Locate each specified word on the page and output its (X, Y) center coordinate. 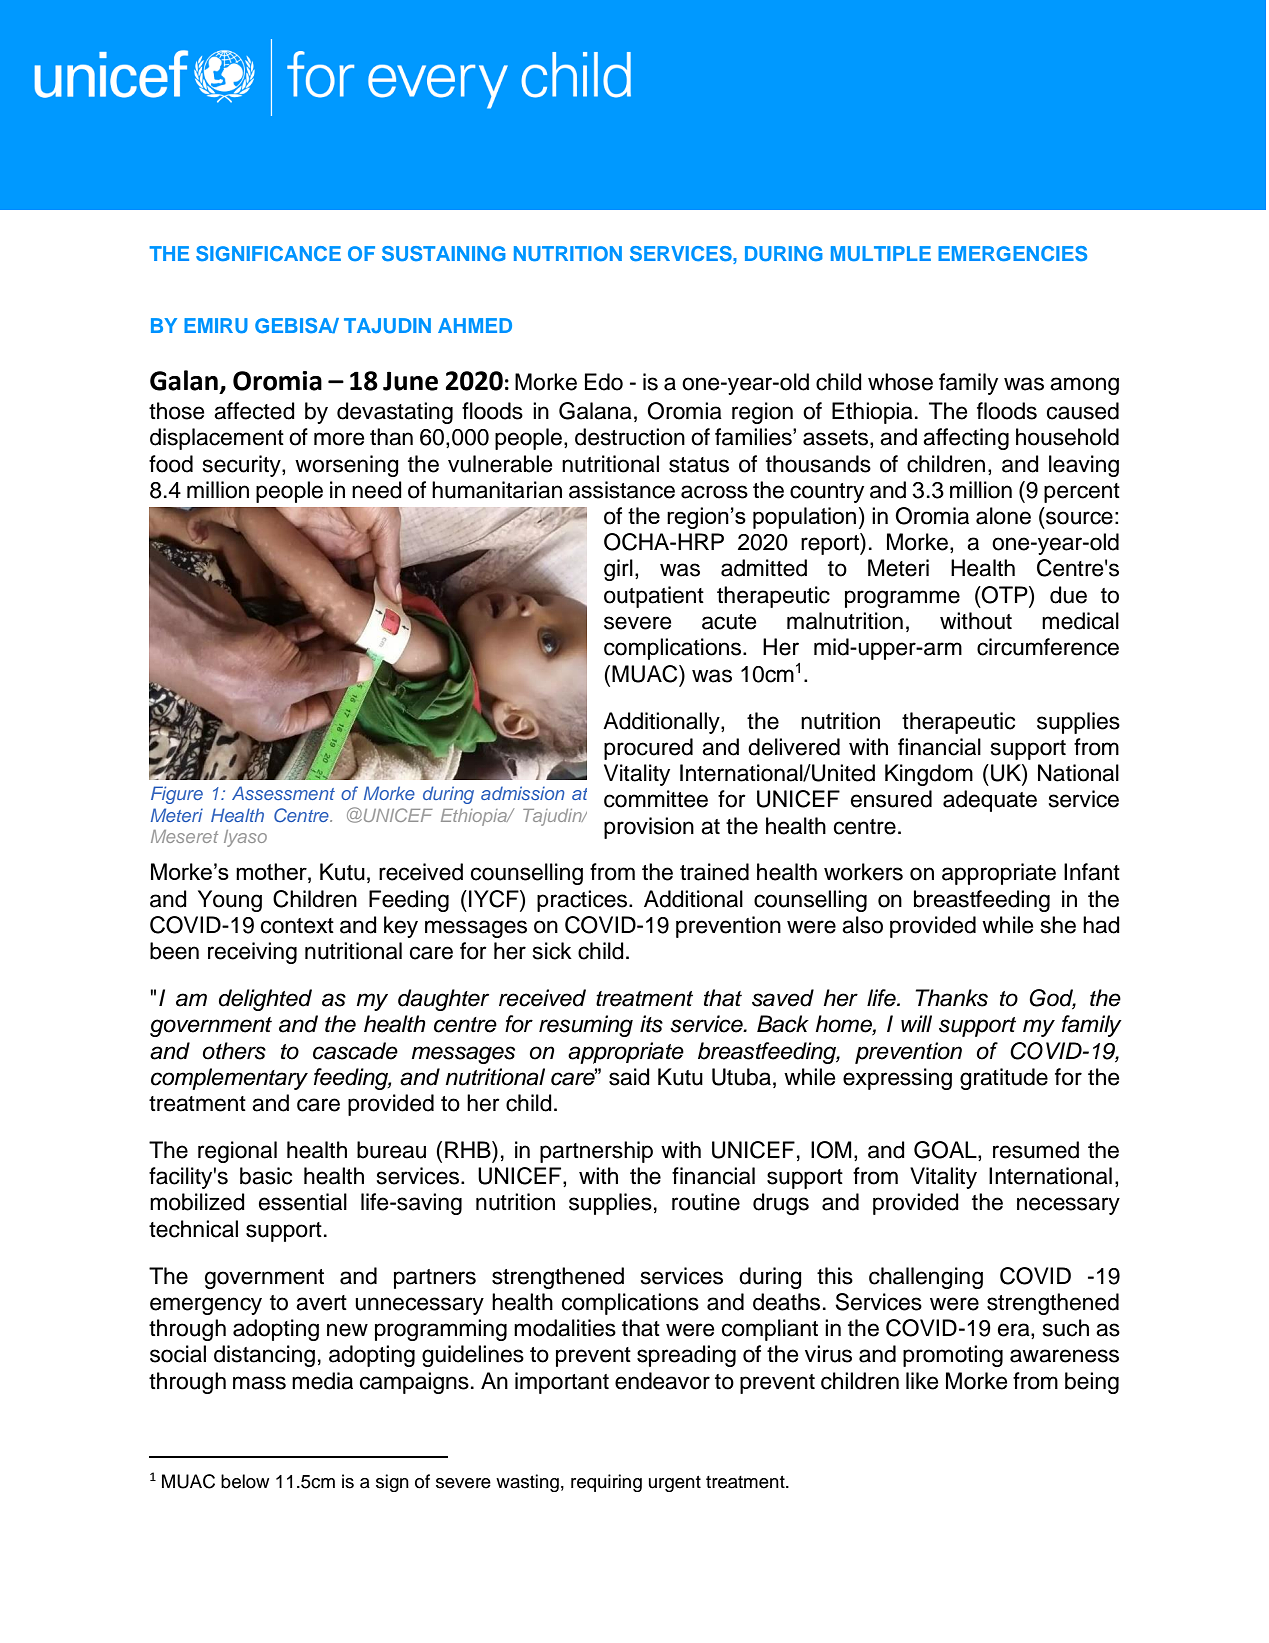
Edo (604, 382)
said (629, 1077)
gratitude (1004, 1079)
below (245, 1481)
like (922, 1381)
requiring (606, 1483)
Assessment (283, 793)
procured (648, 749)
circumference (1048, 647)
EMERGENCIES (1012, 253)
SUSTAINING (444, 254)
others (234, 1051)
